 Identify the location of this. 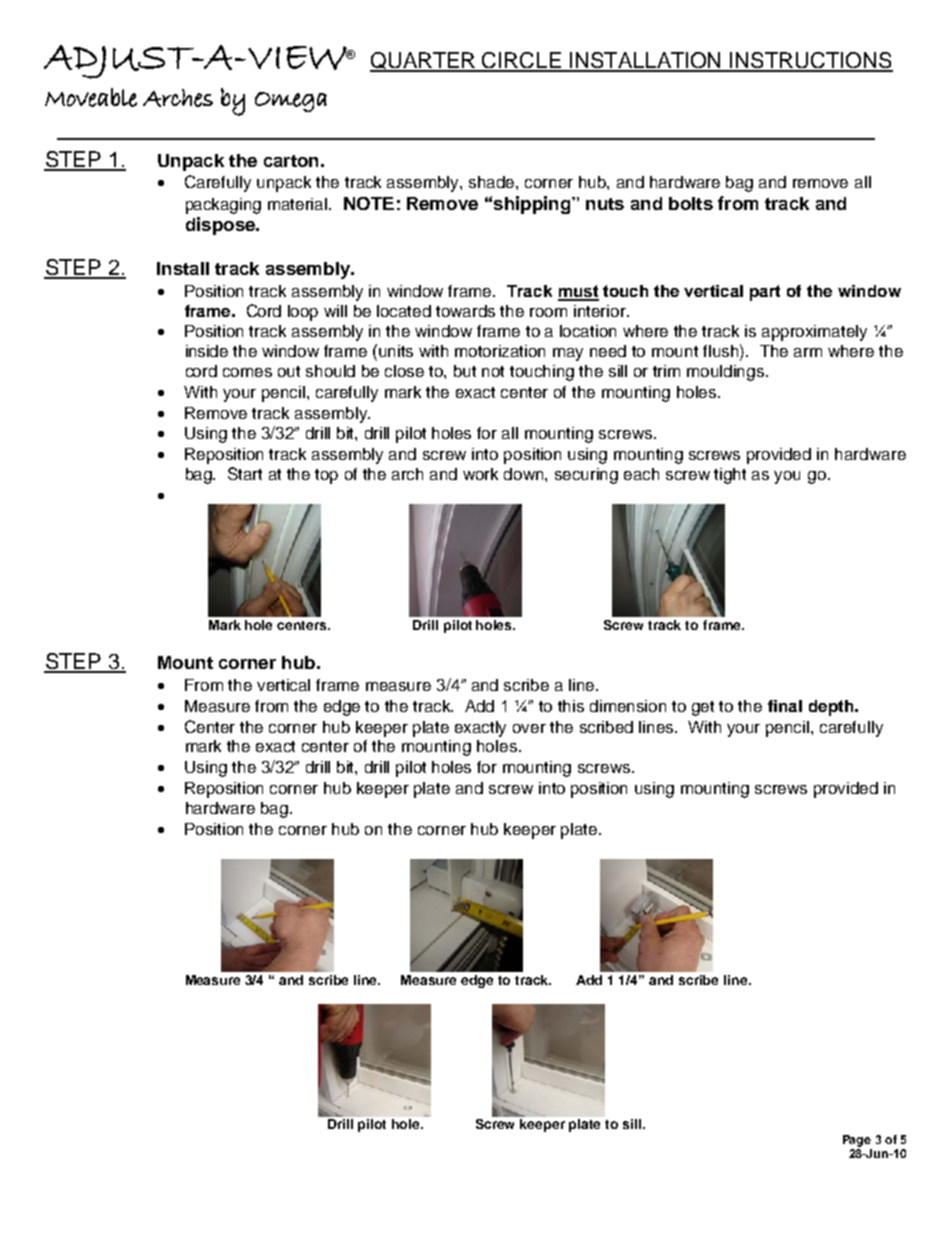
(571, 706).
